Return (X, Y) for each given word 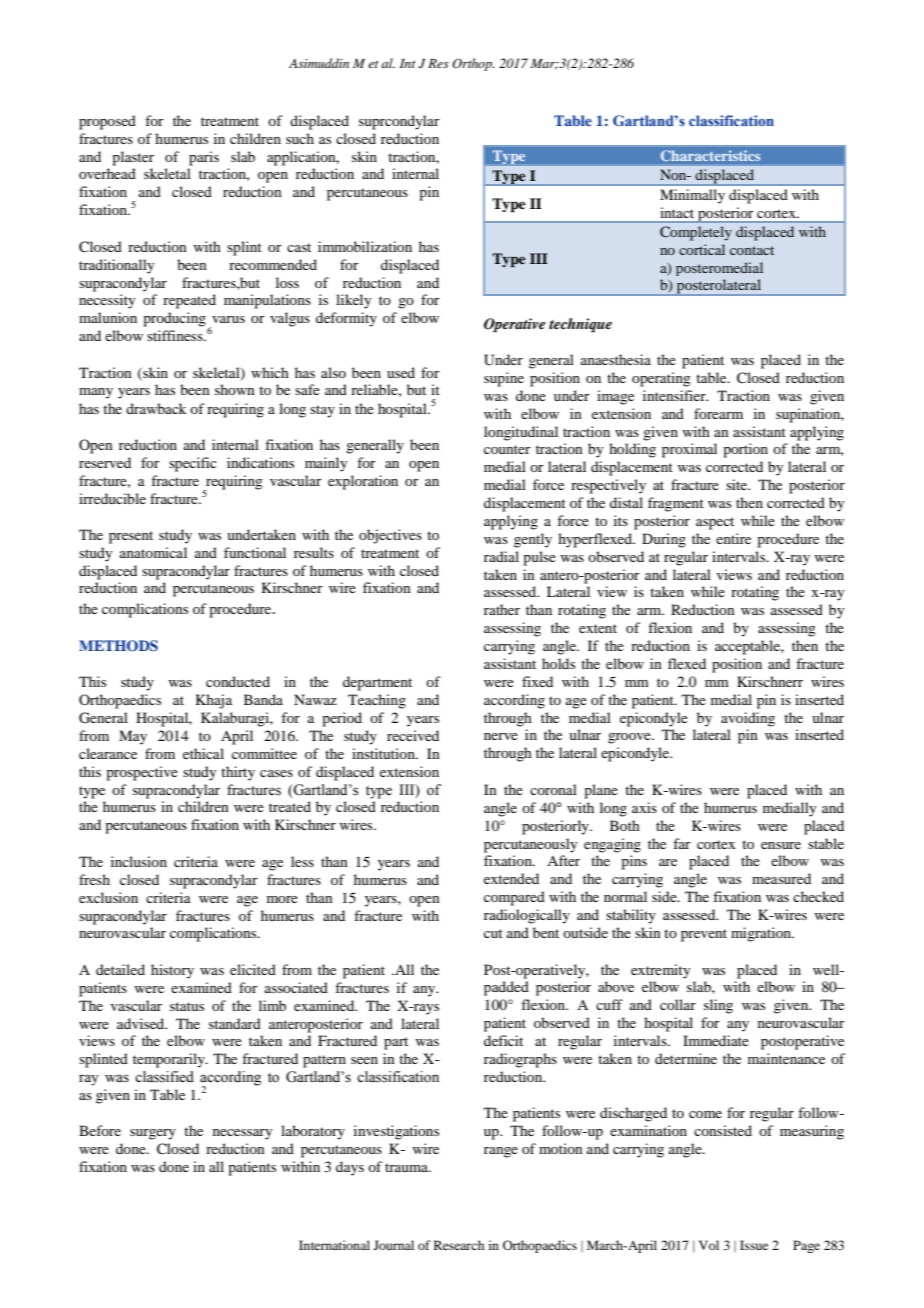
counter (507, 449)
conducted (238, 681)
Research (459, 1245)
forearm (718, 413)
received (413, 735)
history (172, 971)
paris (204, 158)
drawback (156, 408)
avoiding (748, 719)
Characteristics (710, 156)
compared (514, 898)
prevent (704, 935)
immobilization (365, 246)
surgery (153, 1134)
